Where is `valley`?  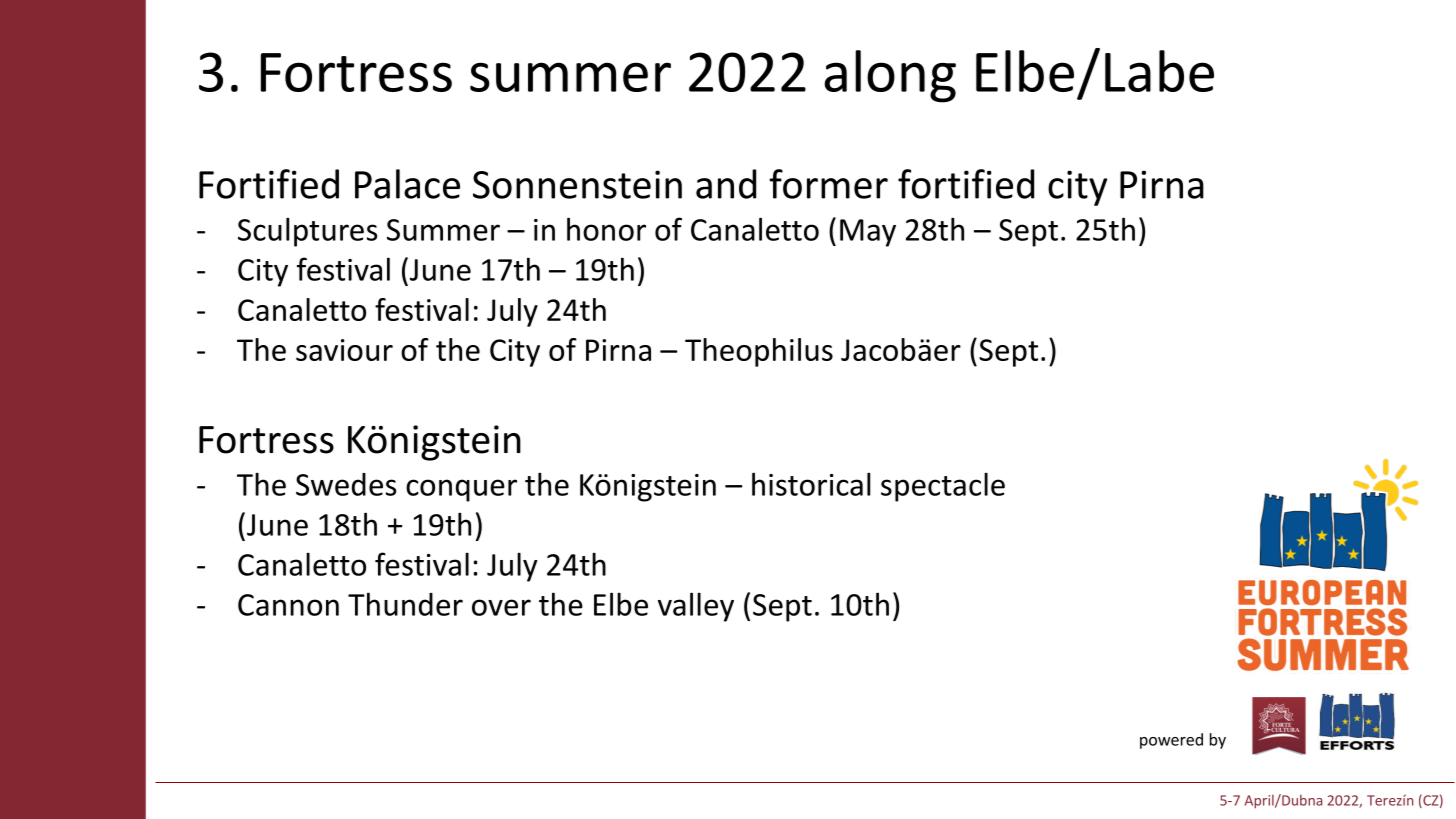 valley is located at coordinates (696, 607).
